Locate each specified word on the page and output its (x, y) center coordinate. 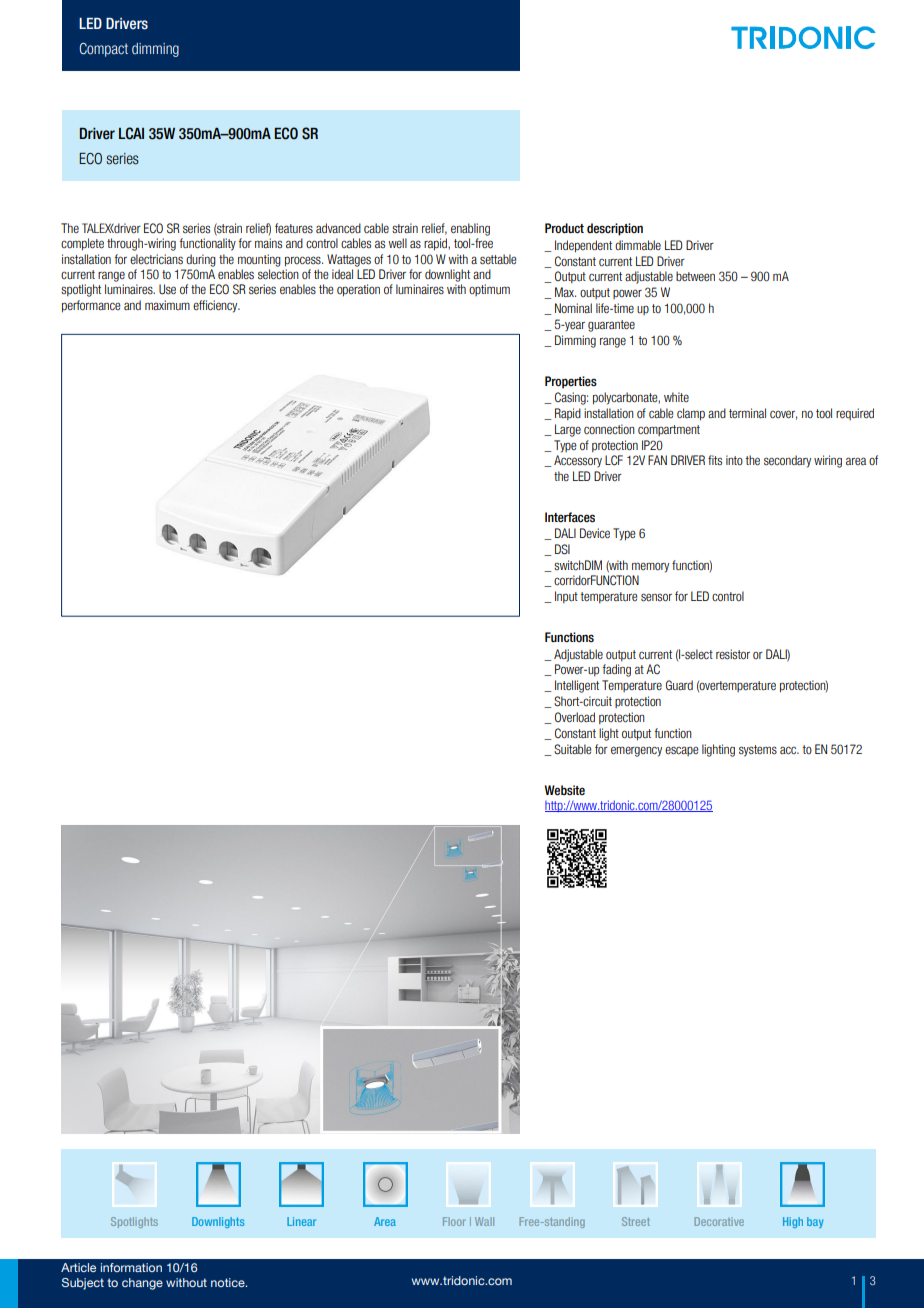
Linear (301, 1221)
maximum (167, 305)
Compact (103, 50)
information (131, 1267)
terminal (747, 413)
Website (565, 790)
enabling (470, 229)
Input (566, 597)
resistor (733, 654)
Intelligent (577, 686)
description (615, 229)
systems (758, 751)
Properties (571, 382)
